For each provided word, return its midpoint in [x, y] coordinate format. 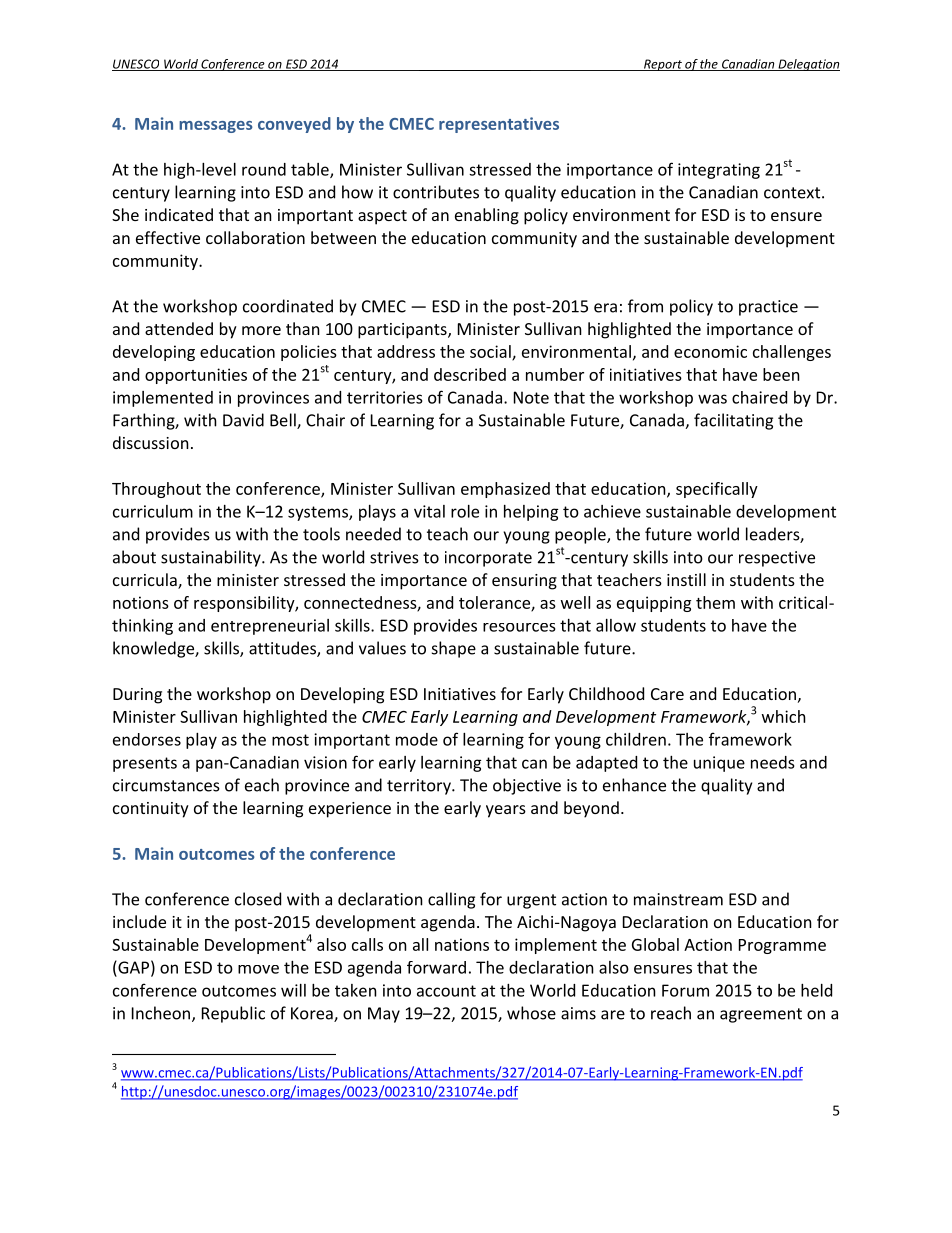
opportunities [196, 376]
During [137, 696]
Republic [233, 1014]
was [712, 399]
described [470, 374]
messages [216, 127]
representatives [499, 125]
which [784, 716]
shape [454, 649]
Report [663, 65]
